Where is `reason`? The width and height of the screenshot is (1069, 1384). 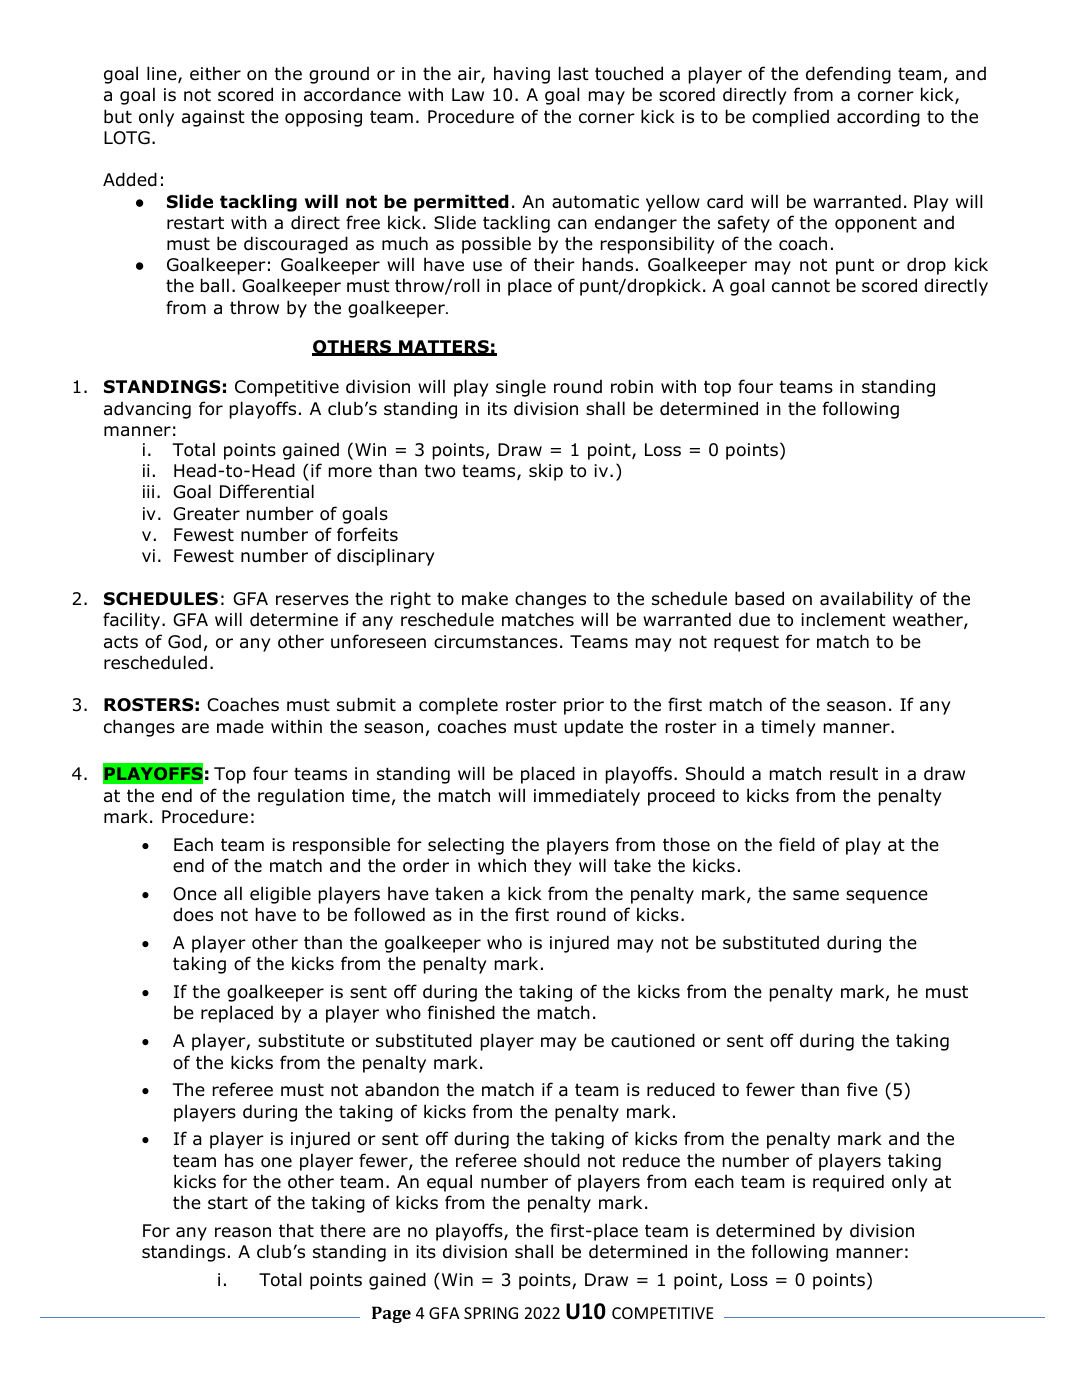
reason is located at coordinates (243, 1232).
